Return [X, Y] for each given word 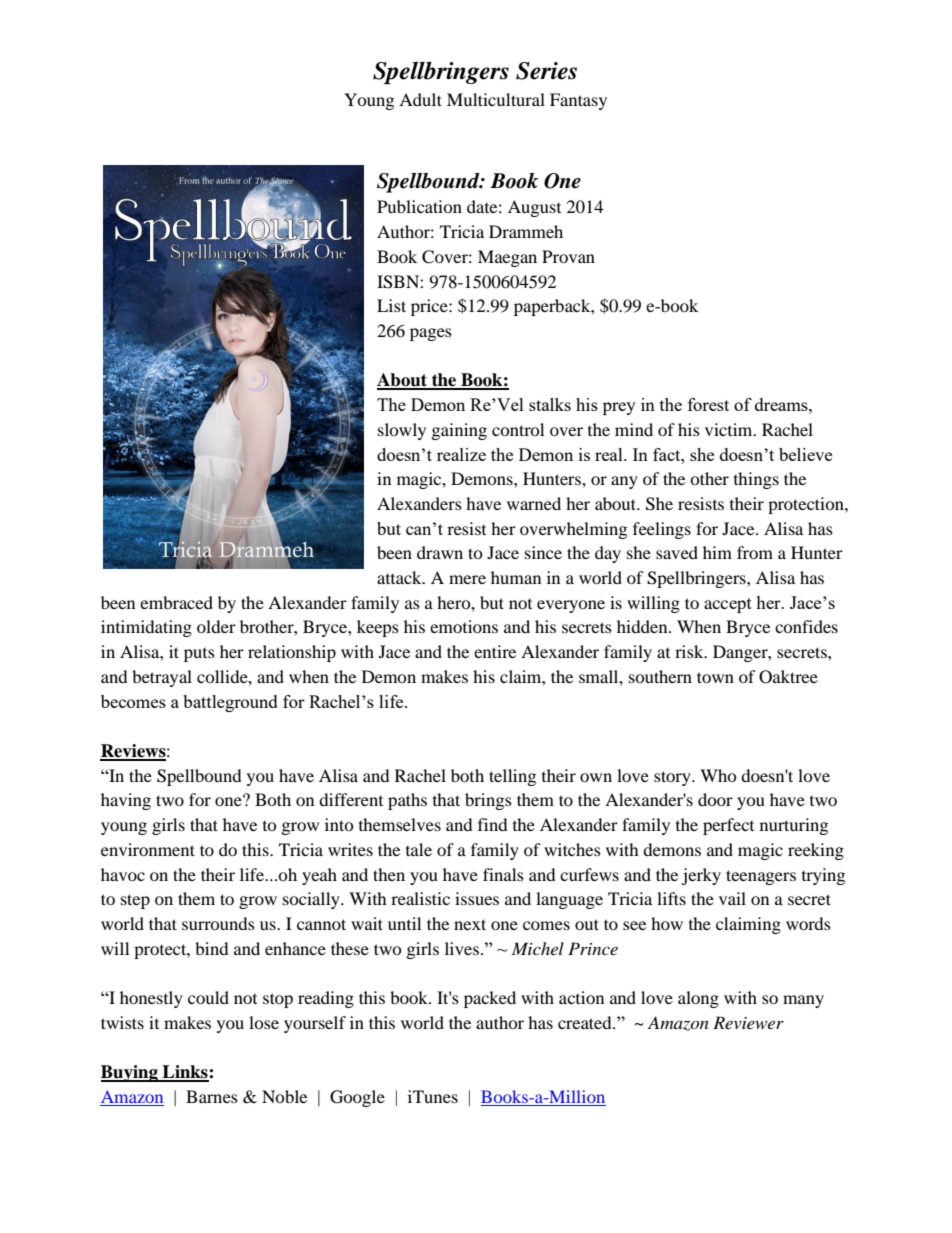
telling [512, 777]
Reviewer [748, 1022]
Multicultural [496, 99]
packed [490, 999]
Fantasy [578, 101]
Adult [420, 99]
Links [185, 1073]
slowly [402, 431]
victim [730, 429]
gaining [459, 431]
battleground [230, 703]
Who [718, 775]
